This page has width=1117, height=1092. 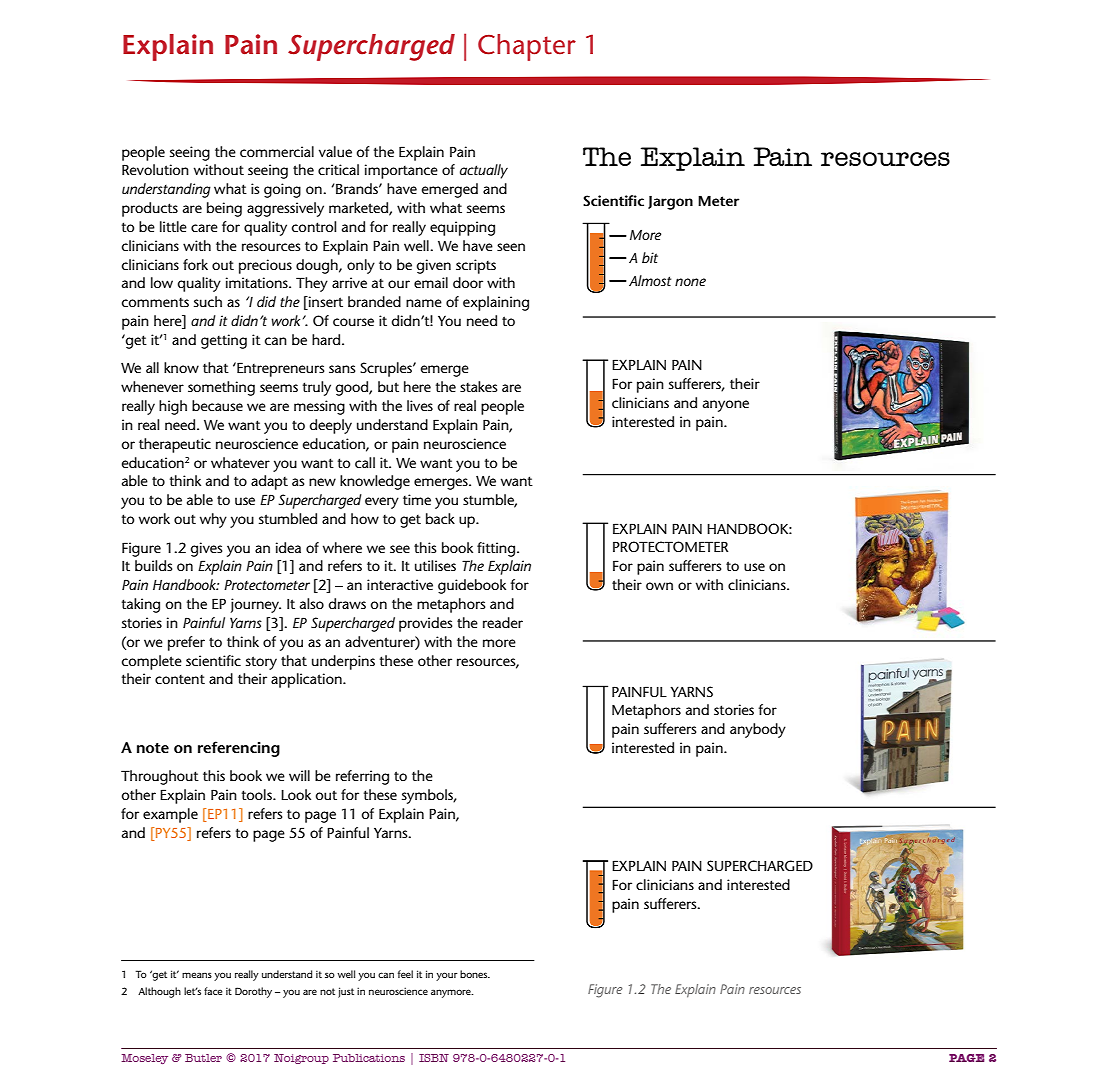 I want to click on Chapter, so click(x=527, y=47).
